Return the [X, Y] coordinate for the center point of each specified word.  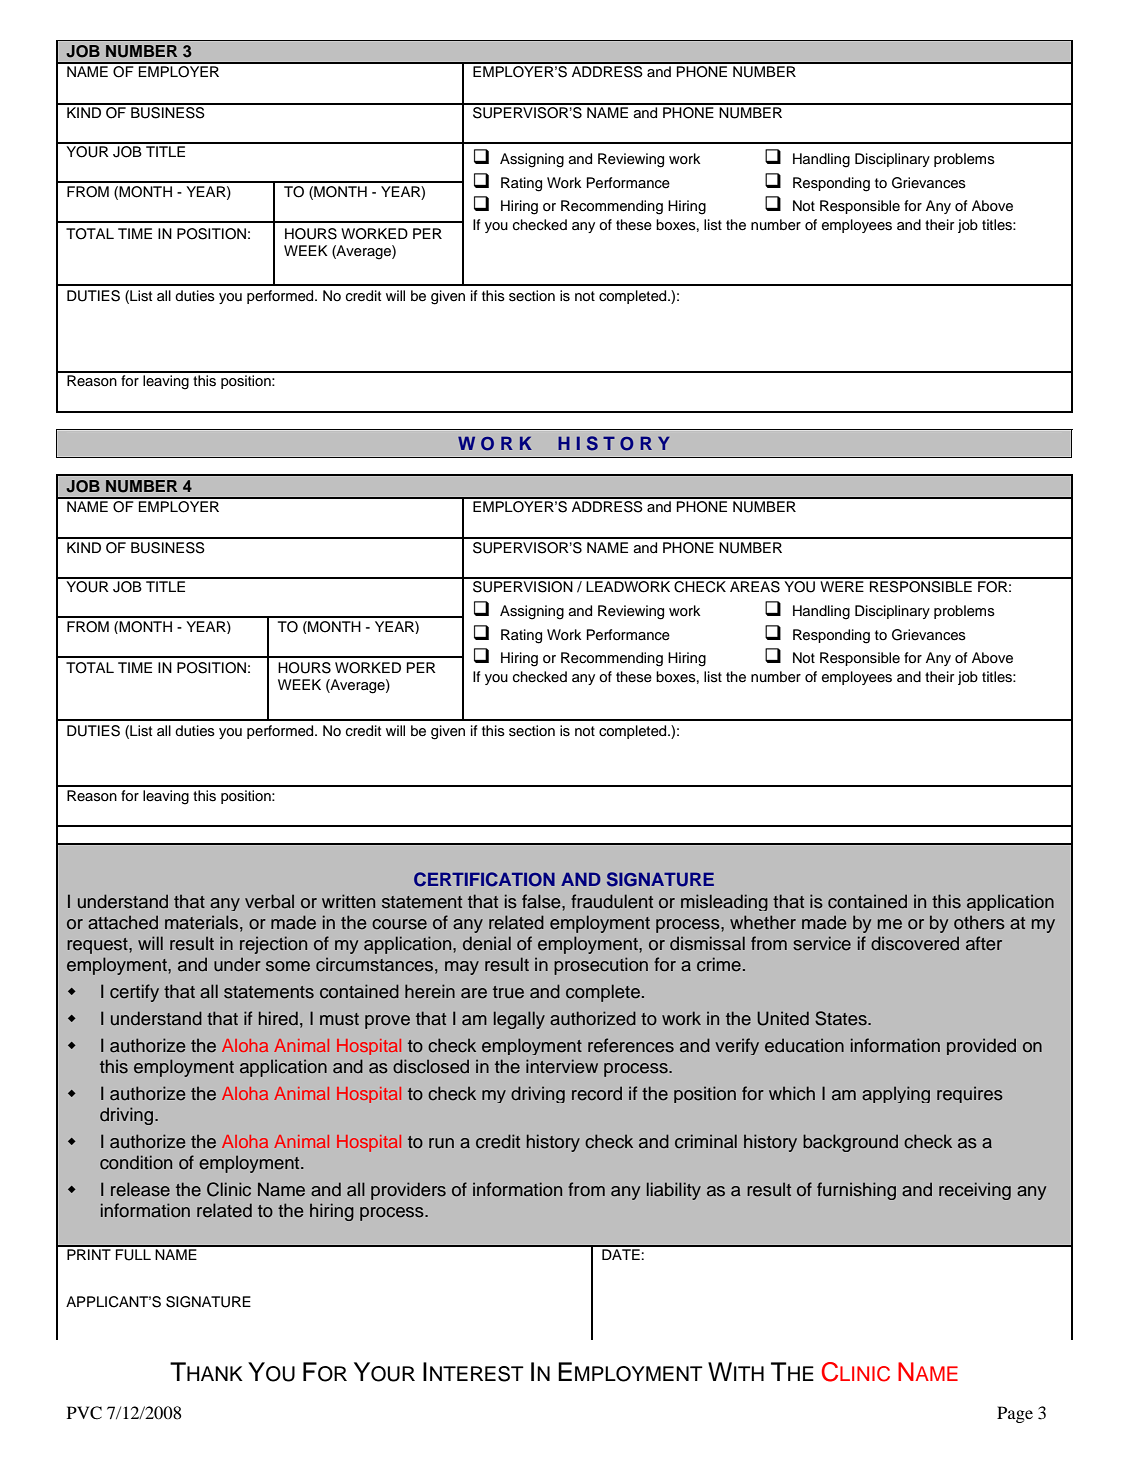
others [979, 923]
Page [1015, 1414]
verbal [269, 901]
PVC [84, 1413]
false [542, 901]
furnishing [856, 1191]
